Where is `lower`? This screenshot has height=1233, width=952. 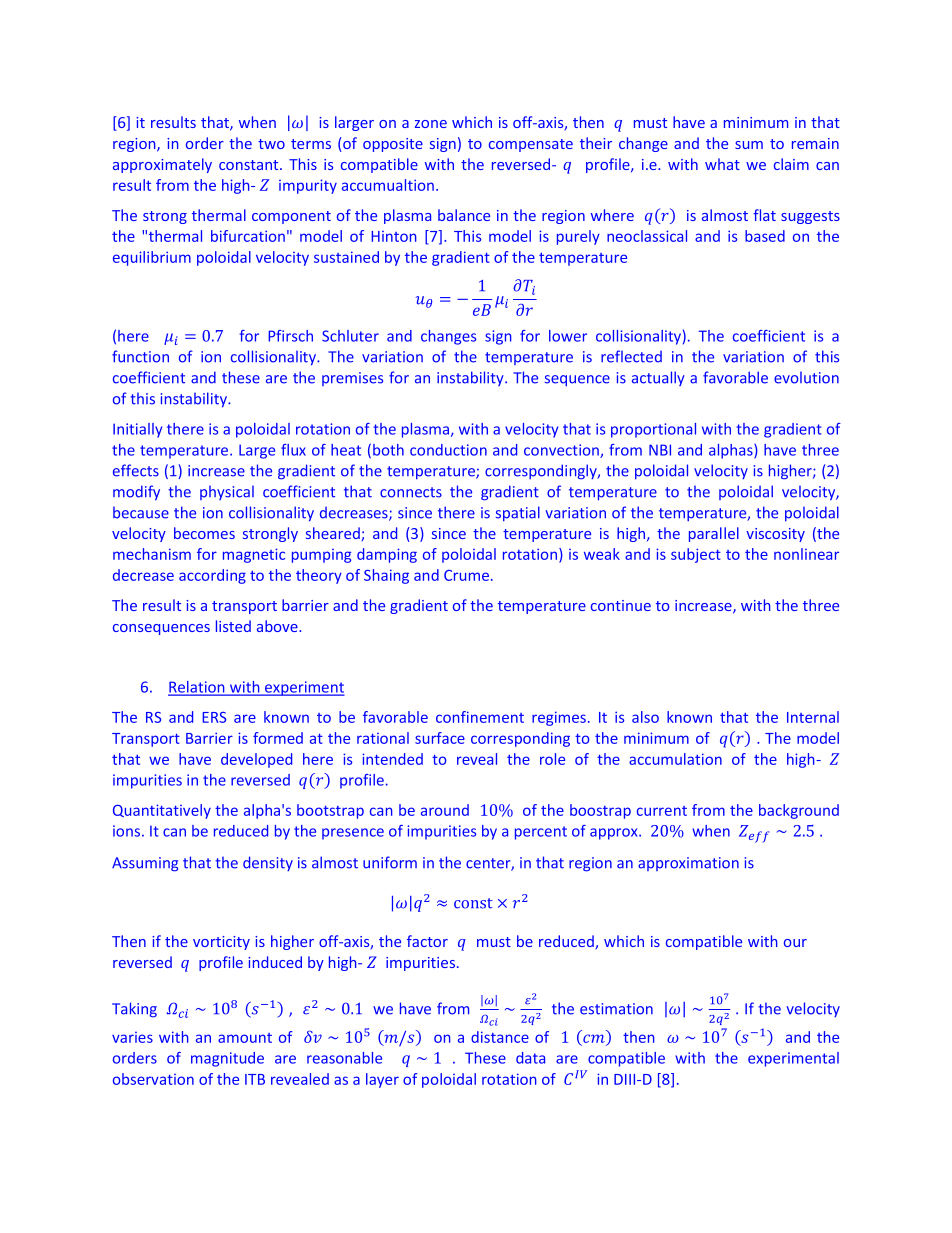
lower is located at coordinates (568, 336).
